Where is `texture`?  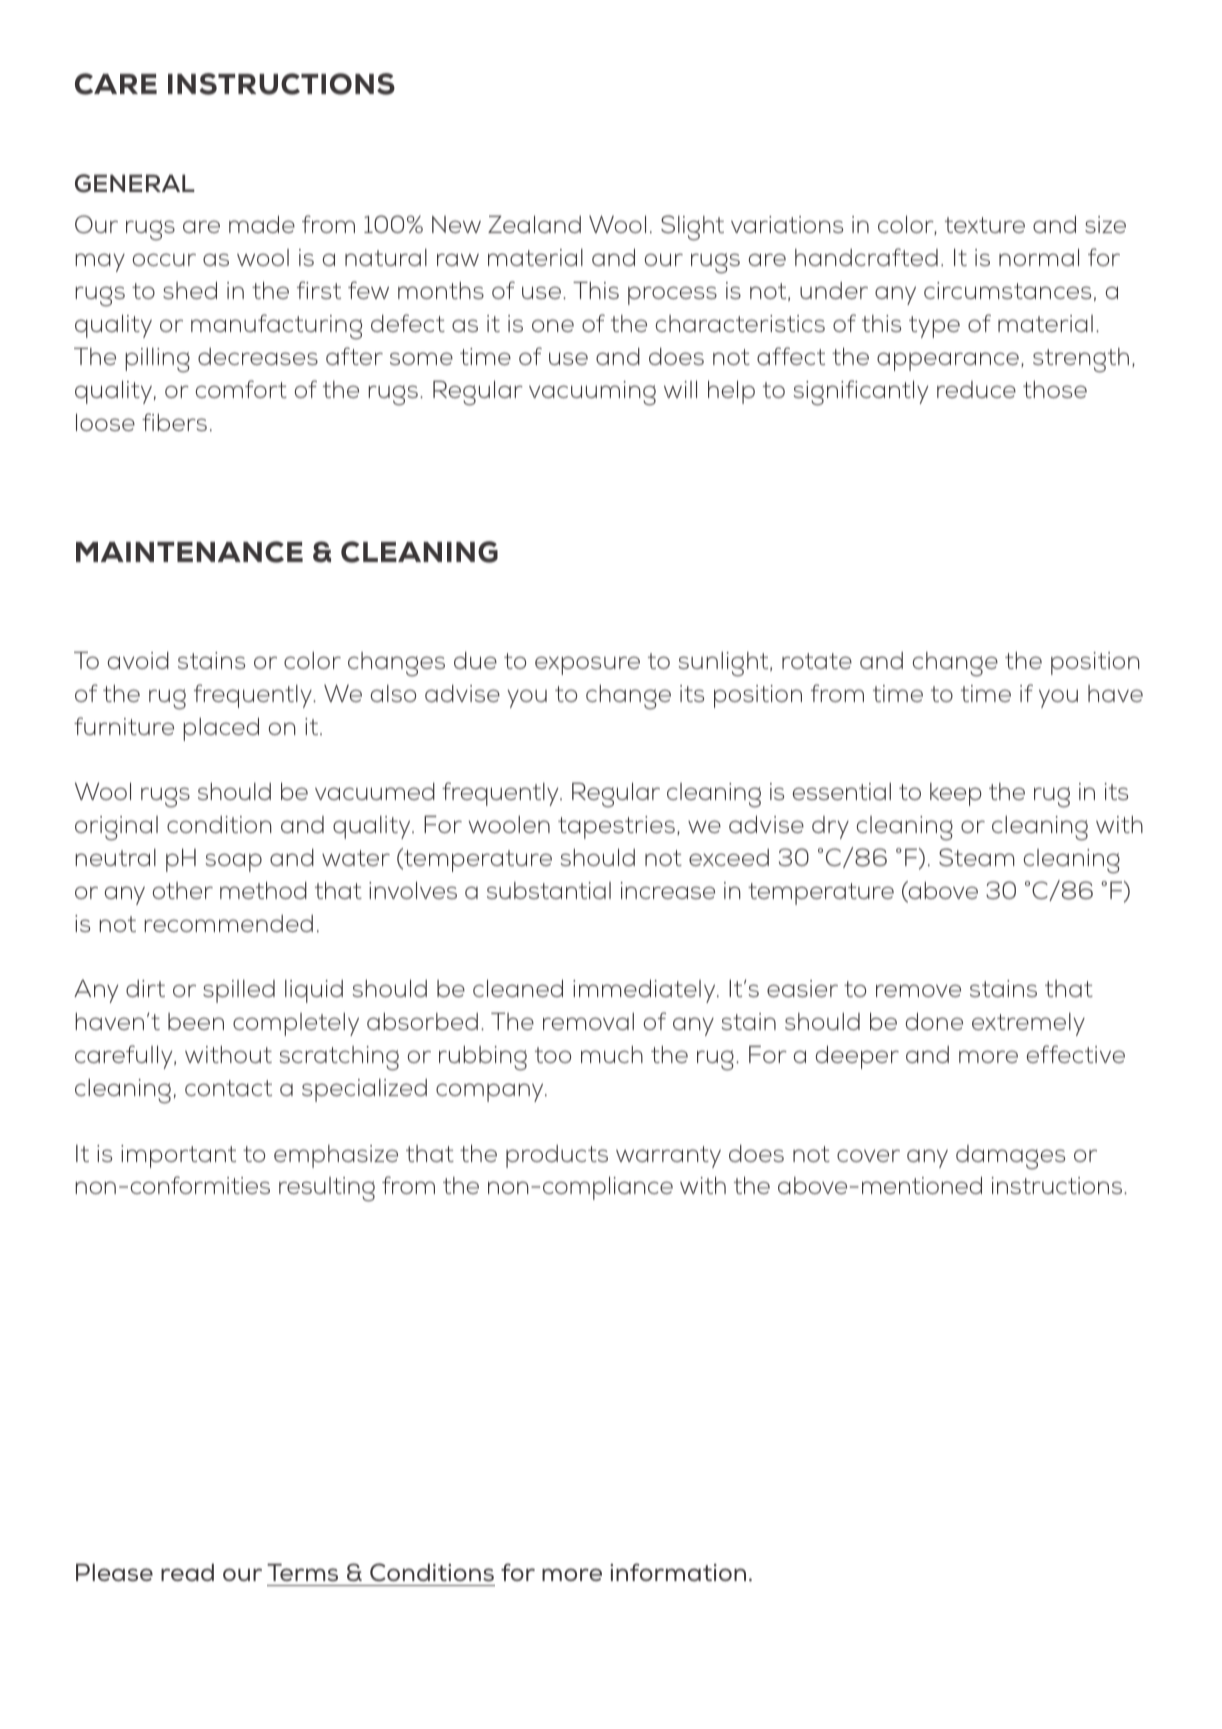
texture is located at coordinates (985, 225).
